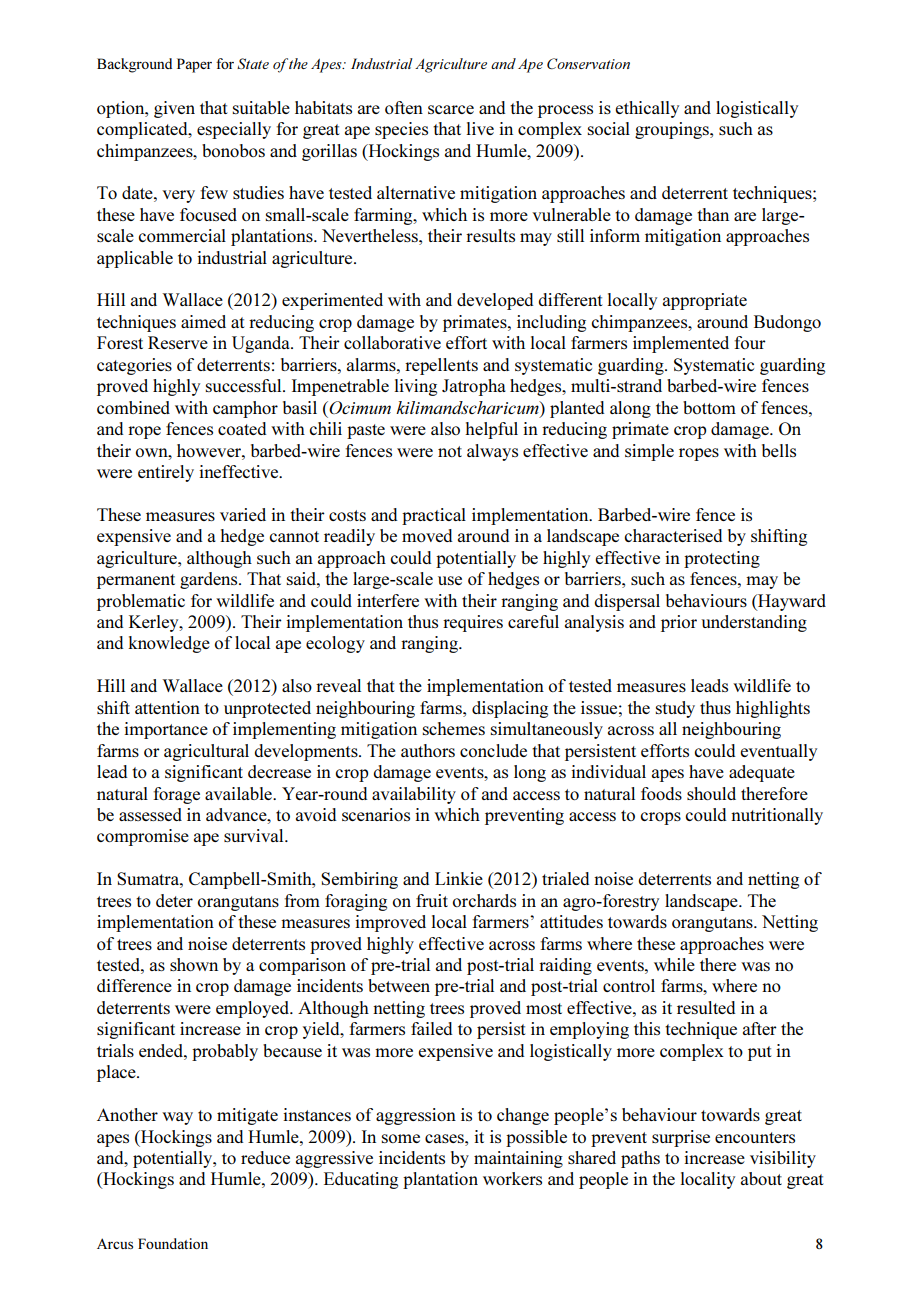 This image has width=924, height=1308. I want to click on prior, so click(679, 623).
